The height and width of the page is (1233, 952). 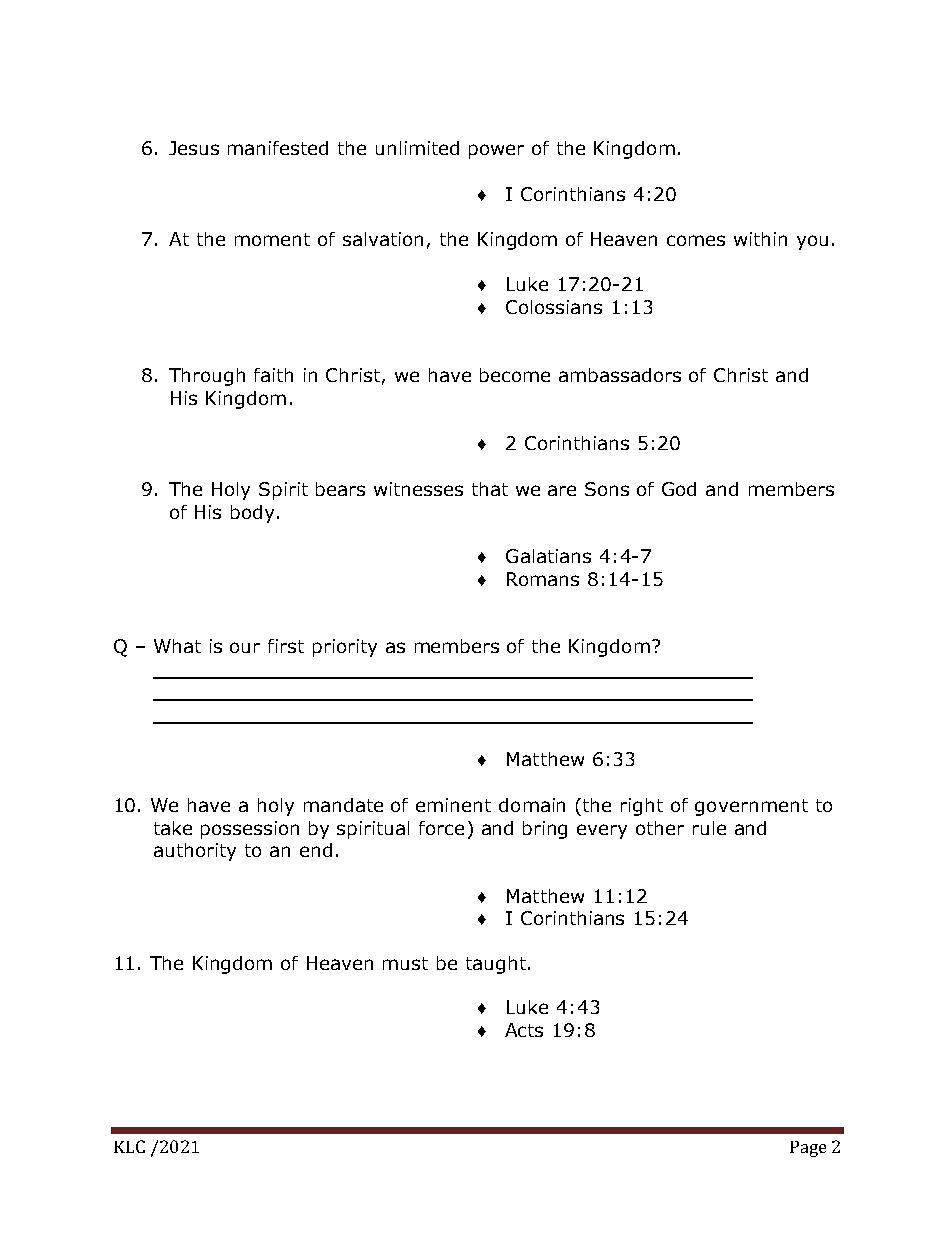 What do you see at coordinates (496, 151) in the page?
I see `power` at bounding box center [496, 151].
